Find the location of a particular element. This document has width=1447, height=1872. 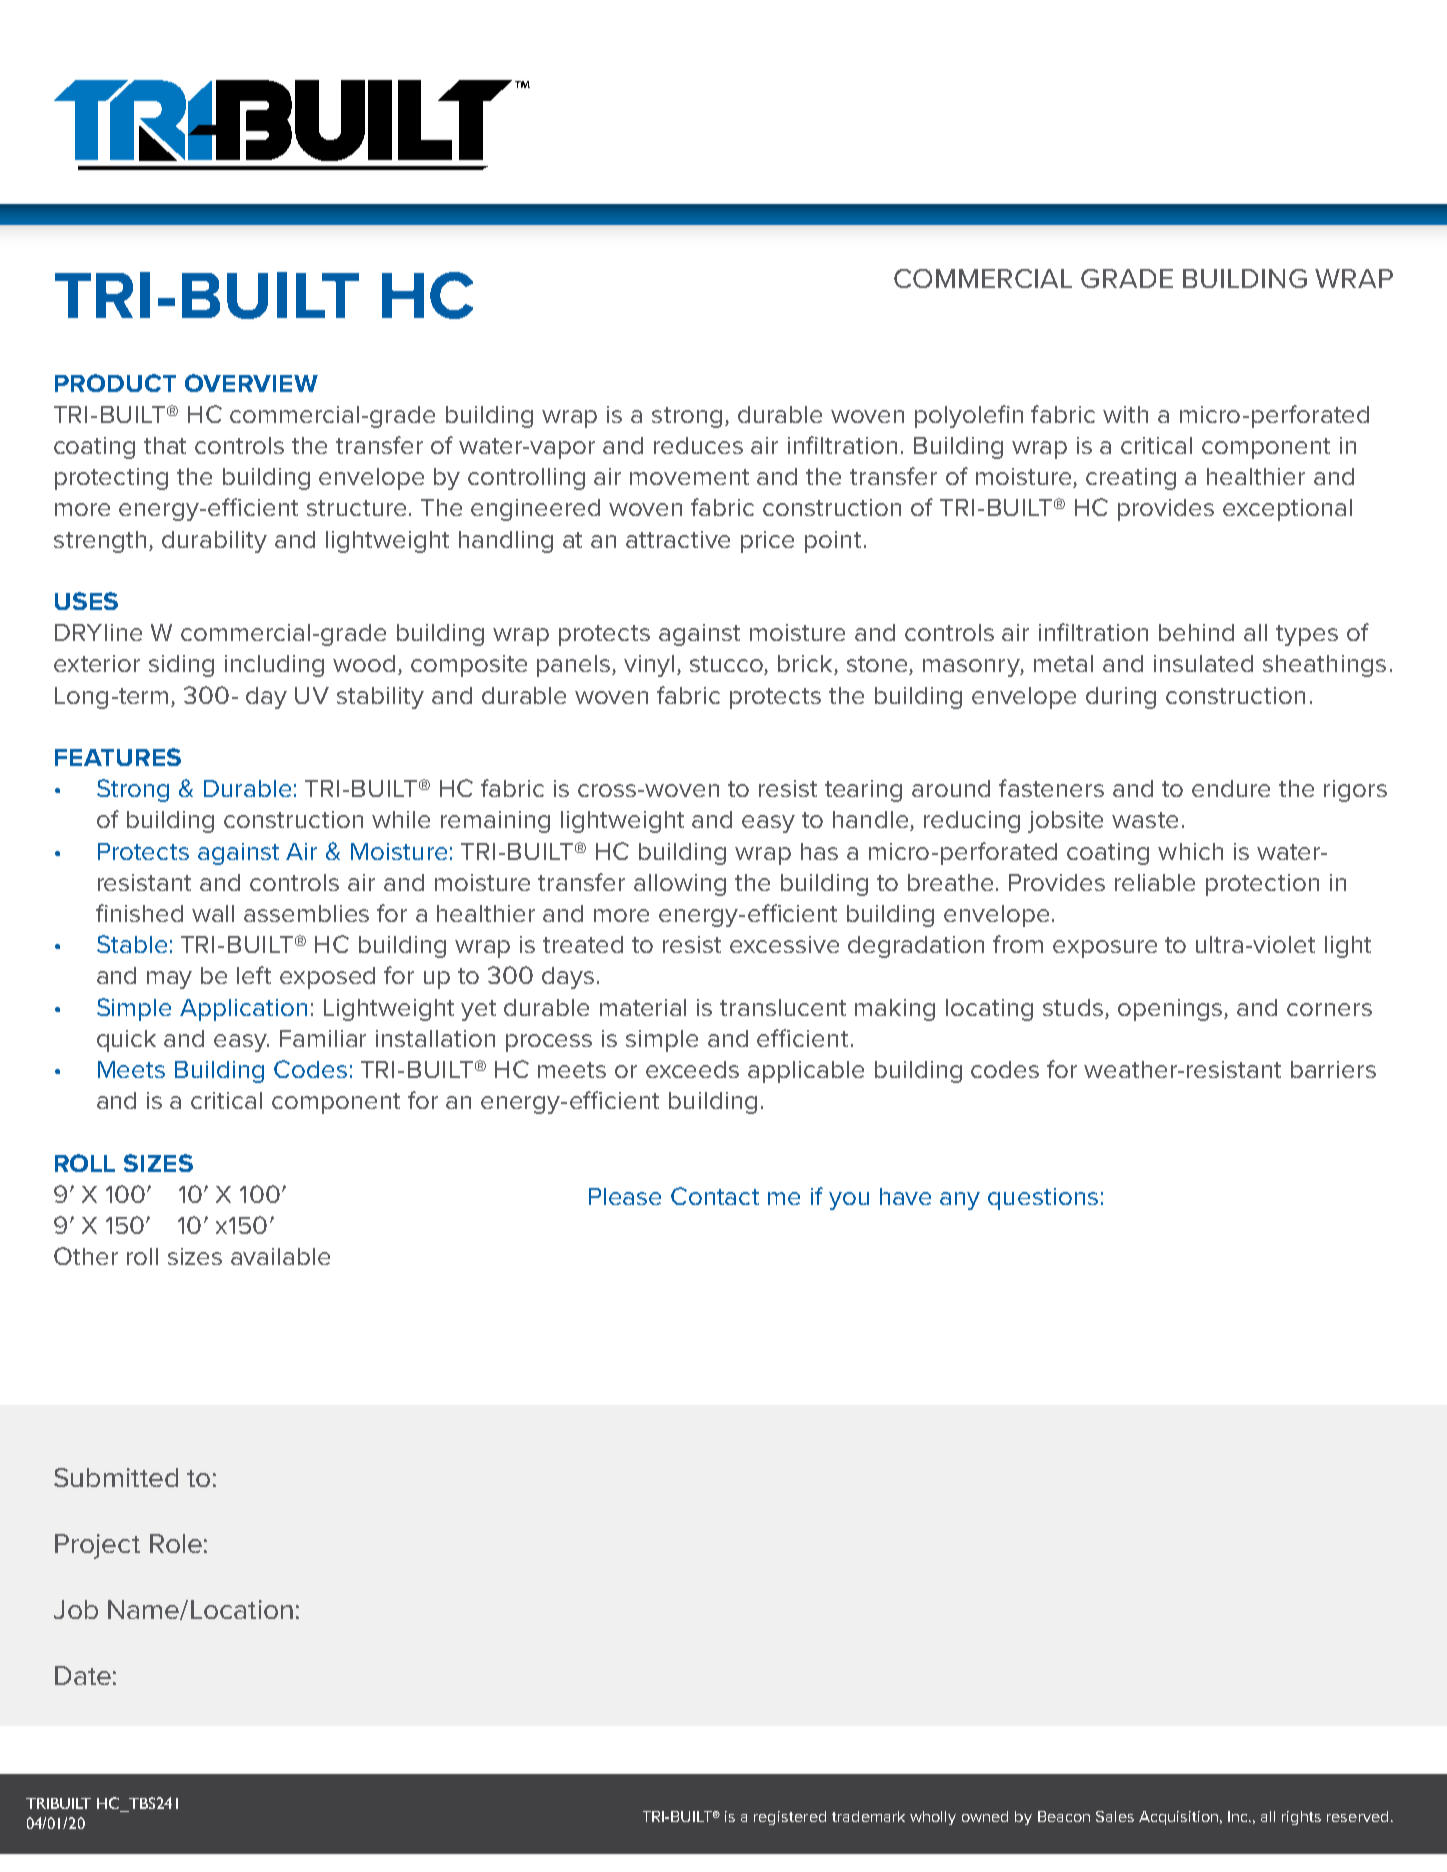

Sales is located at coordinates (1115, 1816).
